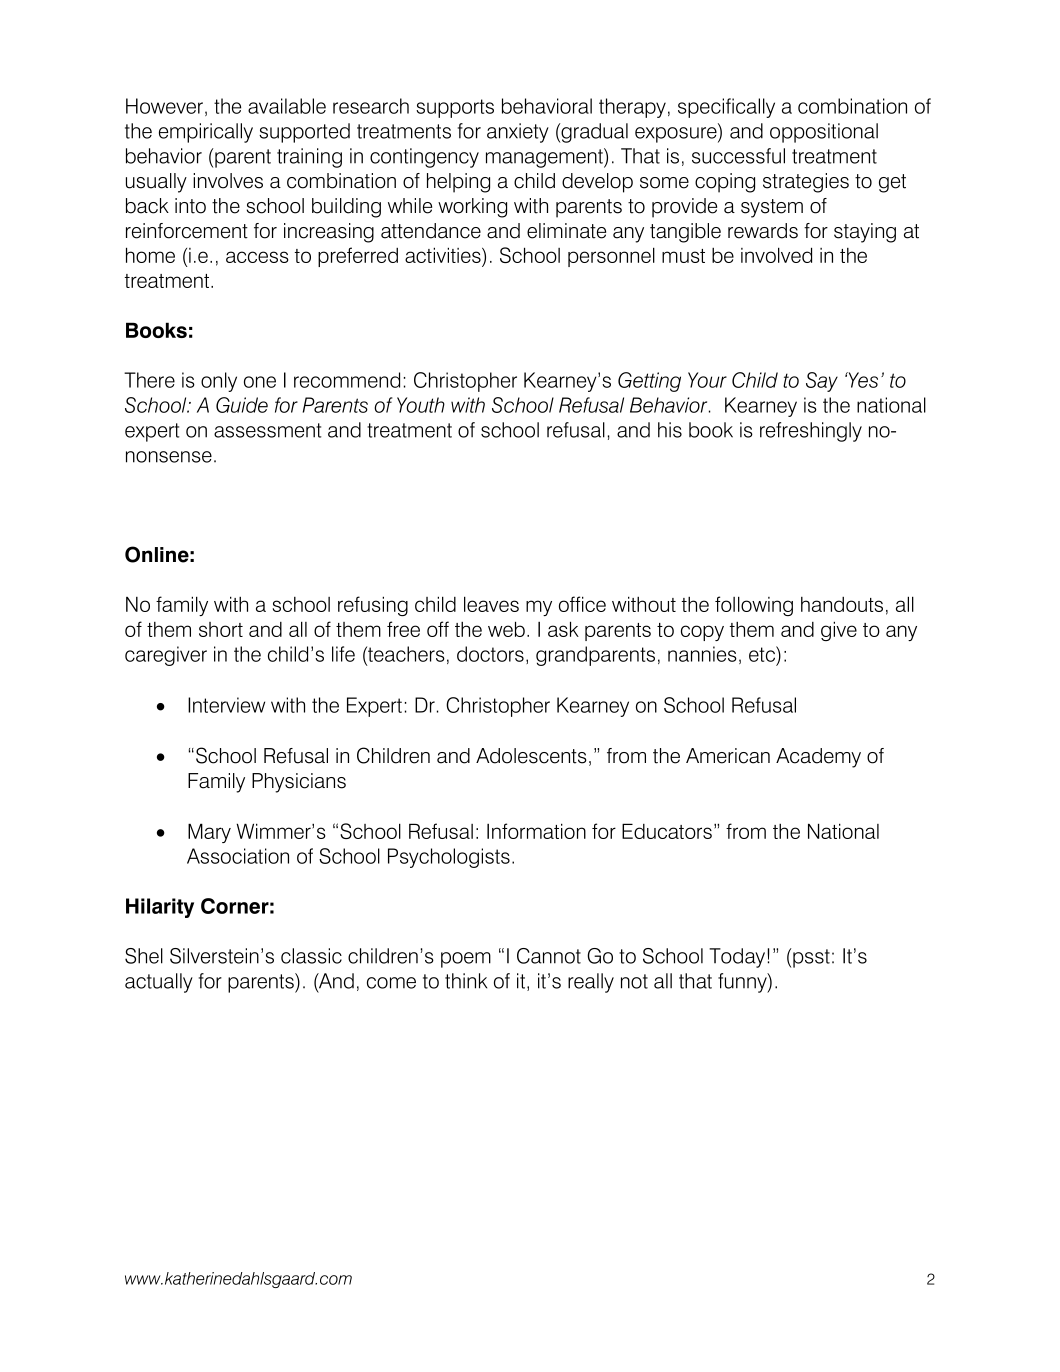  I want to click on poem, so click(466, 960).
